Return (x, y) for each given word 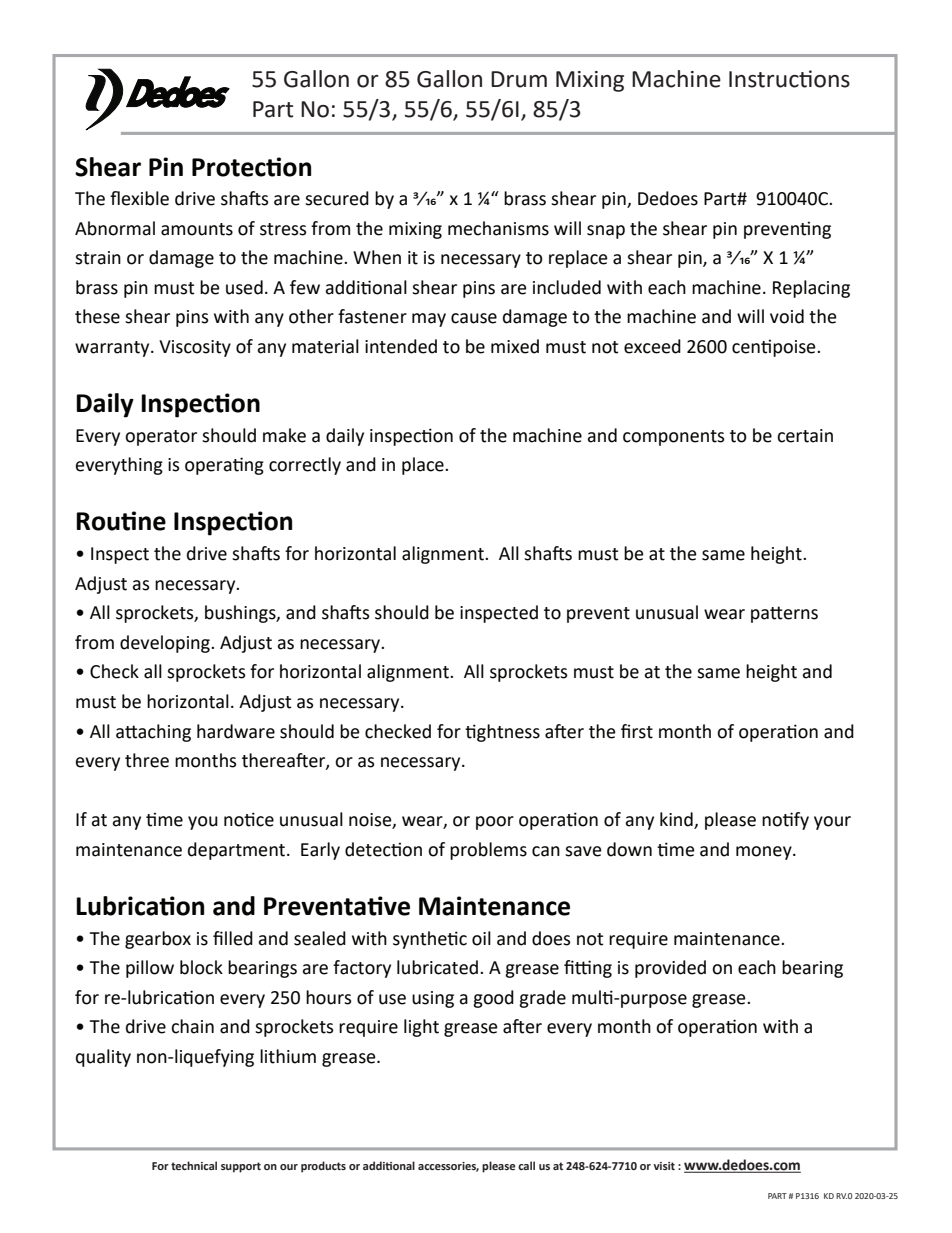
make (284, 435)
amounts (197, 229)
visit (664, 1166)
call (526, 1165)
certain (805, 436)
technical (194, 1165)
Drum (519, 79)
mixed (515, 346)
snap (606, 232)
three (147, 760)
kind (677, 820)
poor (495, 823)
